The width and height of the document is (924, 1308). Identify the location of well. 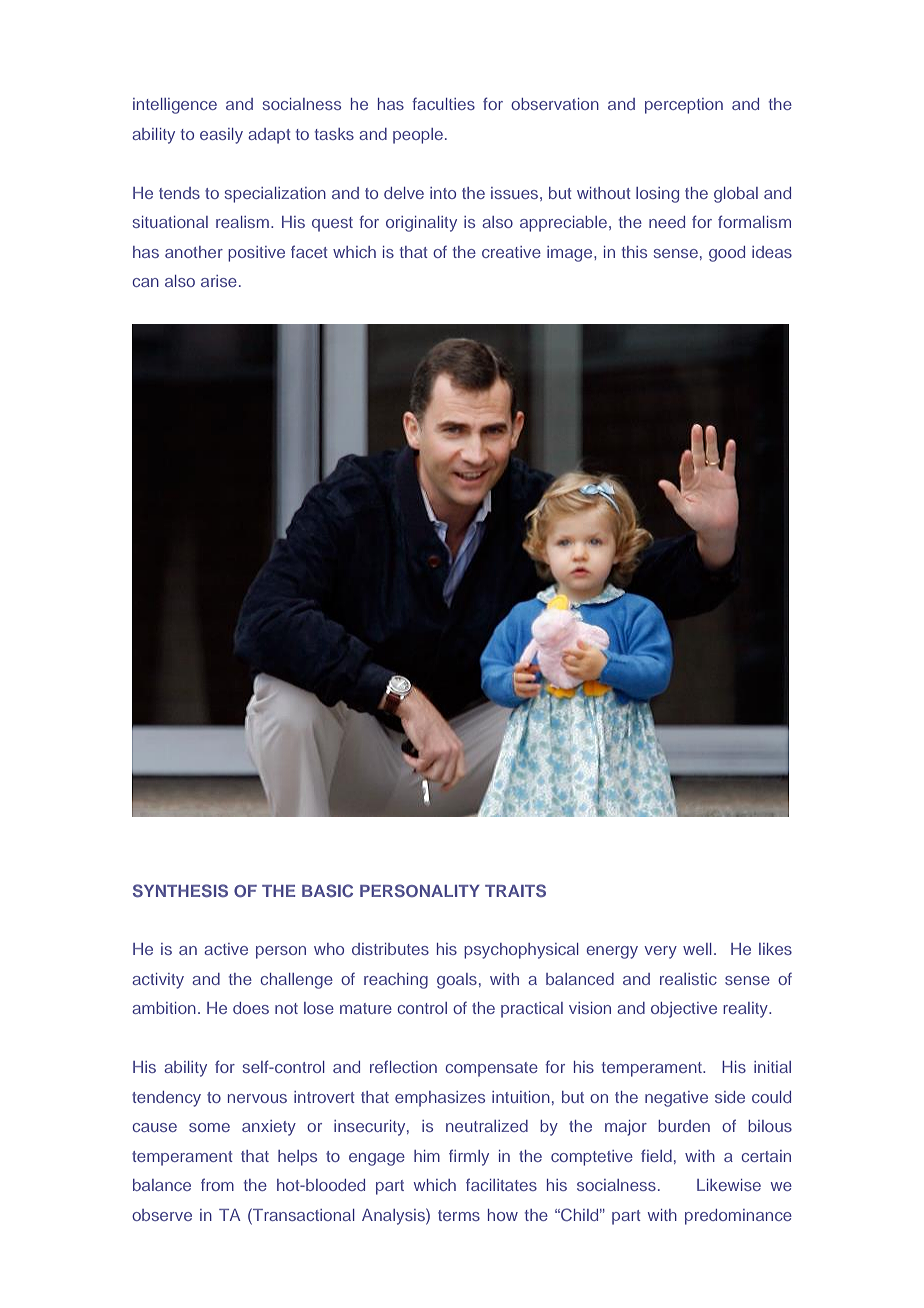
(697, 949).
